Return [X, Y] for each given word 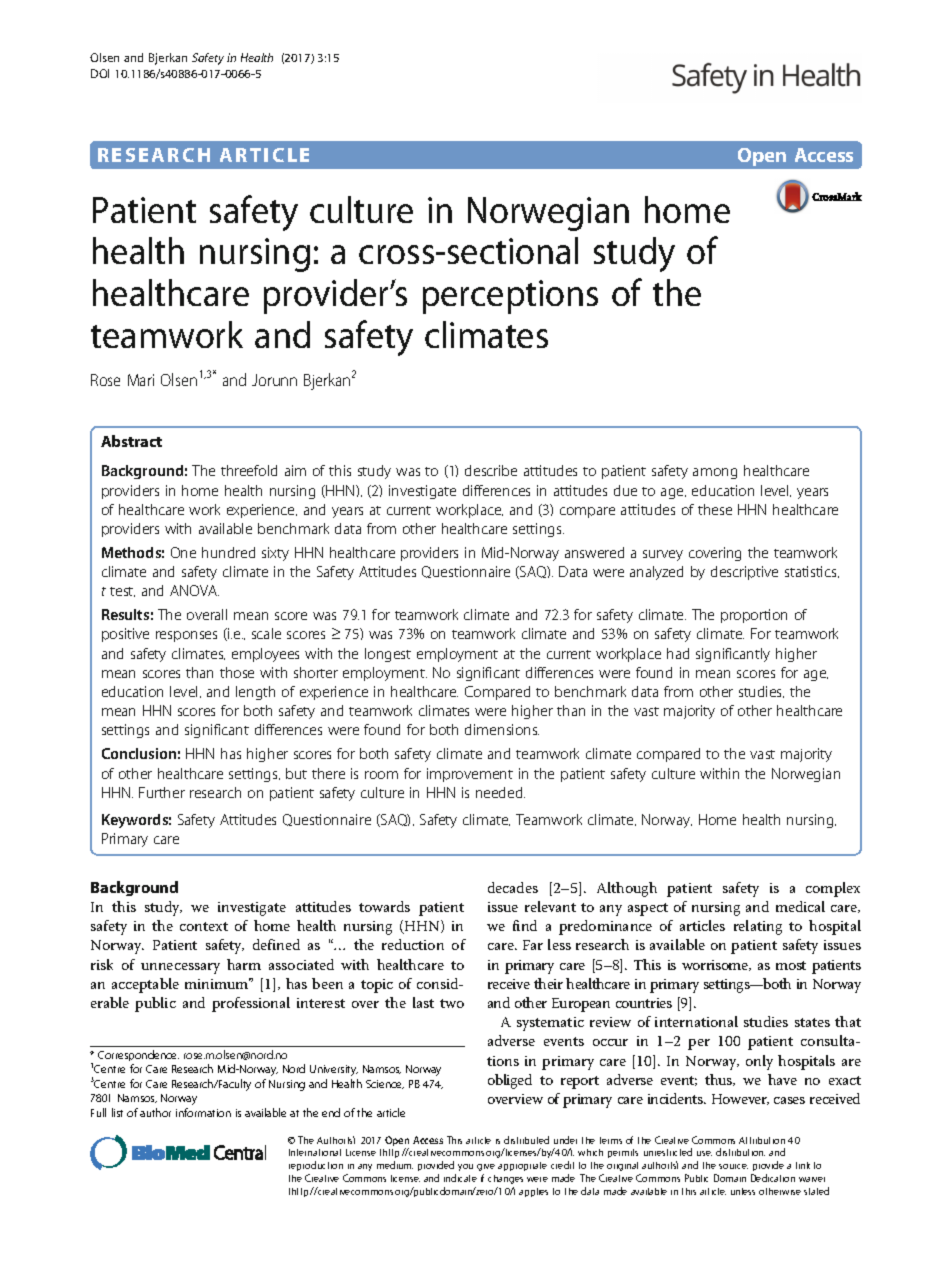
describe [491, 470]
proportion [754, 616]
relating [758, 927]
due [625, 490]
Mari [141, 380]
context [204, 926]
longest [388, 655]
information [203, 1112]
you [465, 1167]
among [715, 473]
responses [186, 636]
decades [513, 887]
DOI [100, 73]
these [715, 509]
